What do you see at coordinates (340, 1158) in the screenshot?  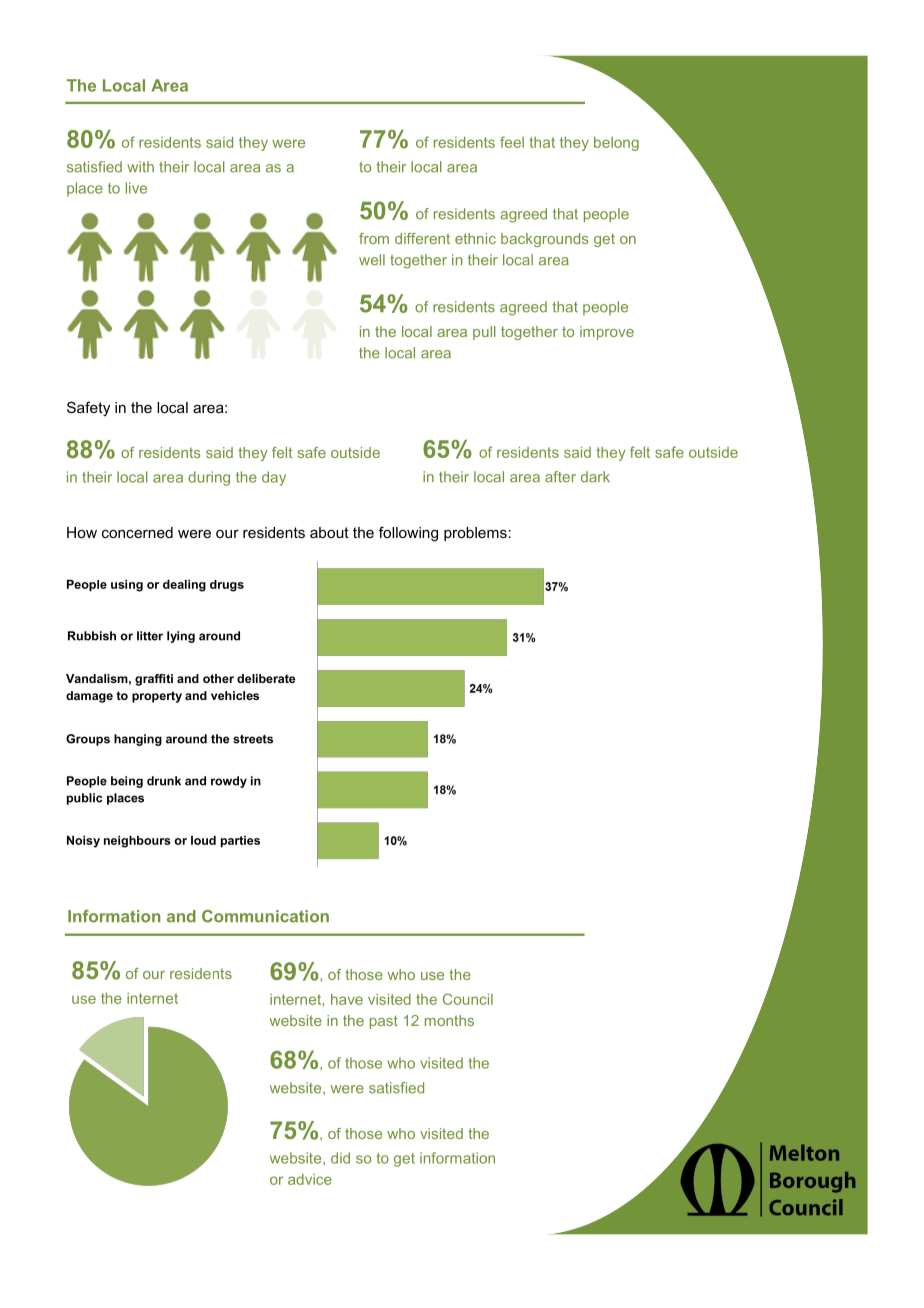 I see `did` at bounding box center [340, 1158].
